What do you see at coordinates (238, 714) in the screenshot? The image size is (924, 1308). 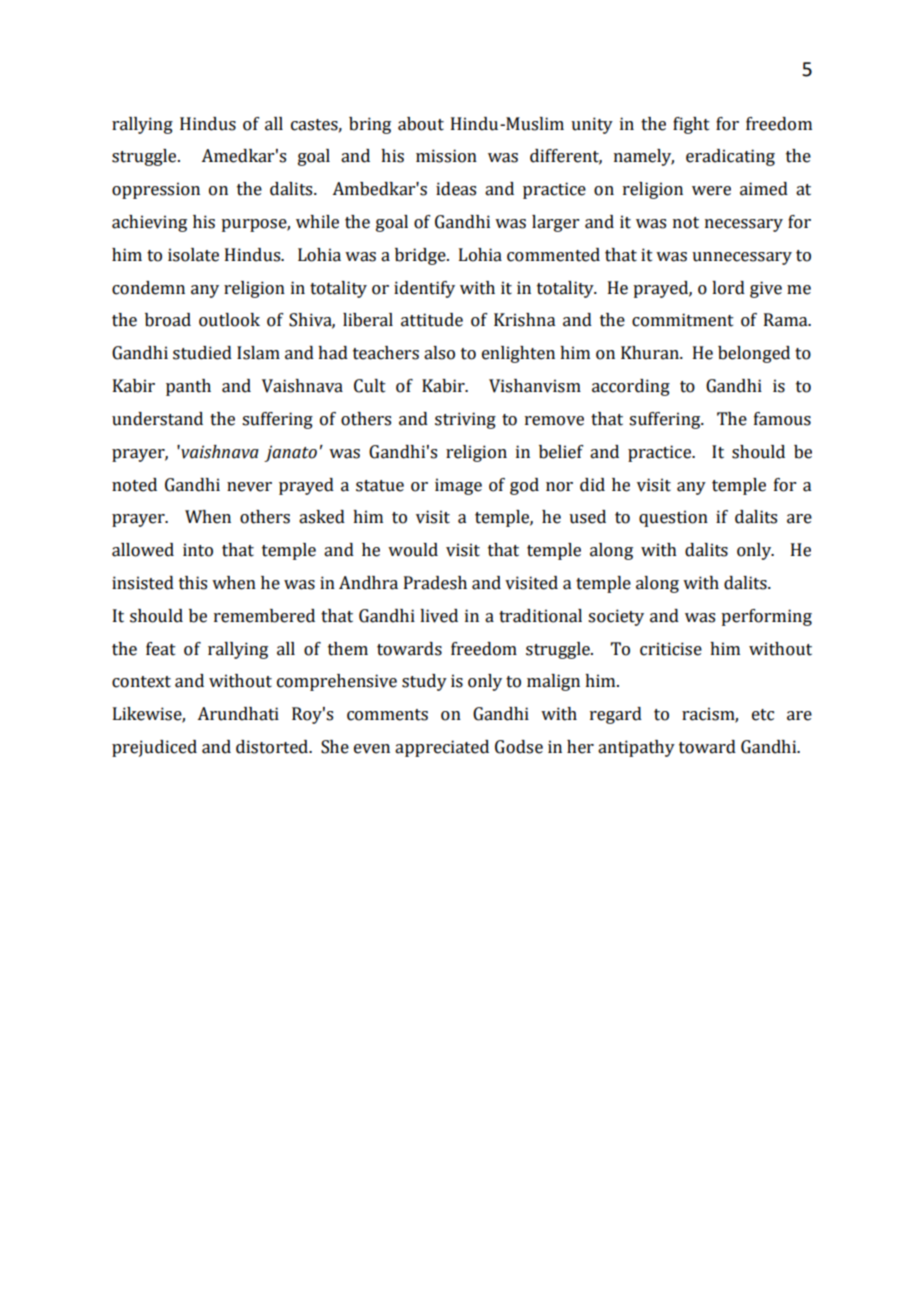 I see `Arundhati` at bounding box center [238, 714].
